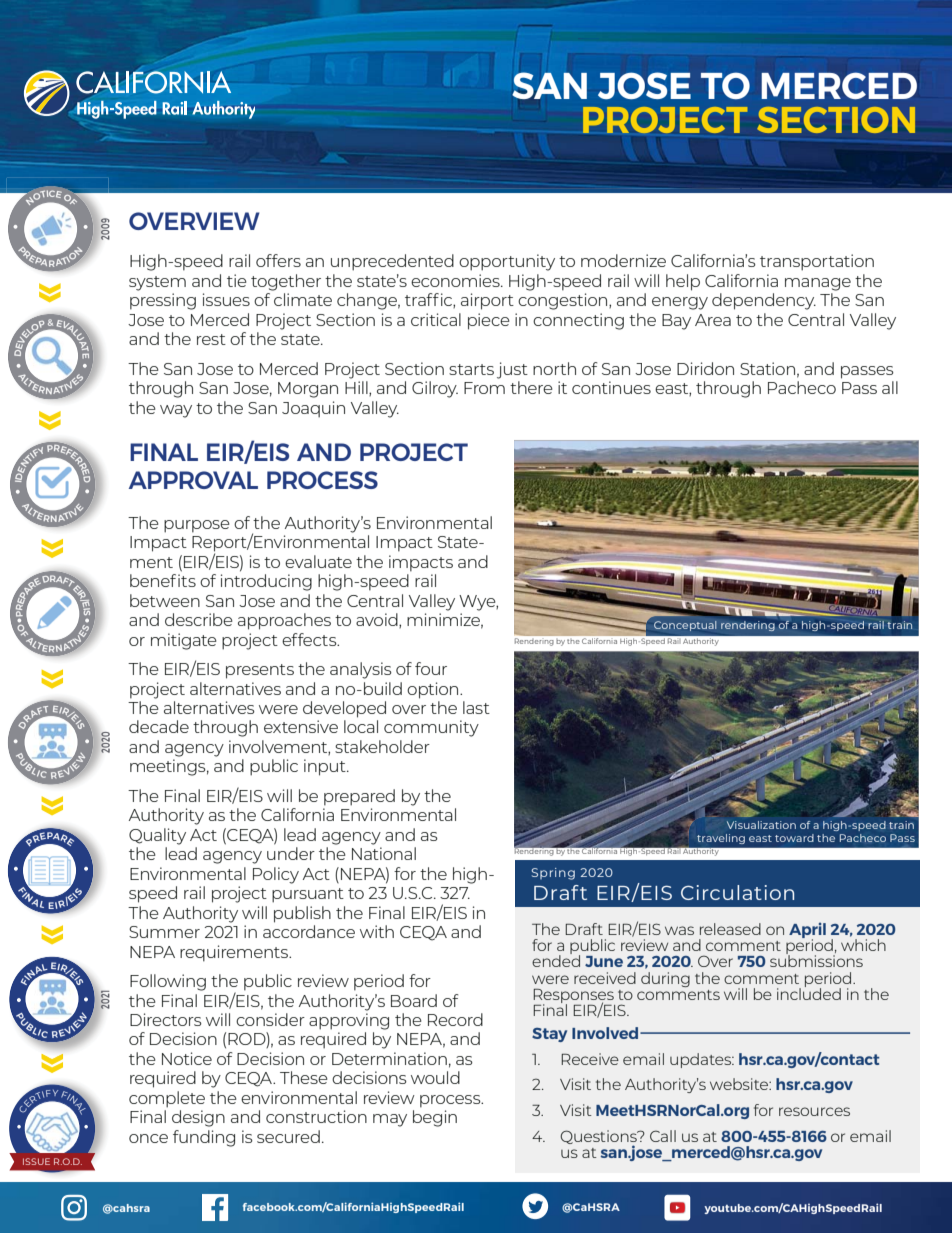 This screenshot has height=1233, width=952. I want to click on begin, so click(435, 1118).
